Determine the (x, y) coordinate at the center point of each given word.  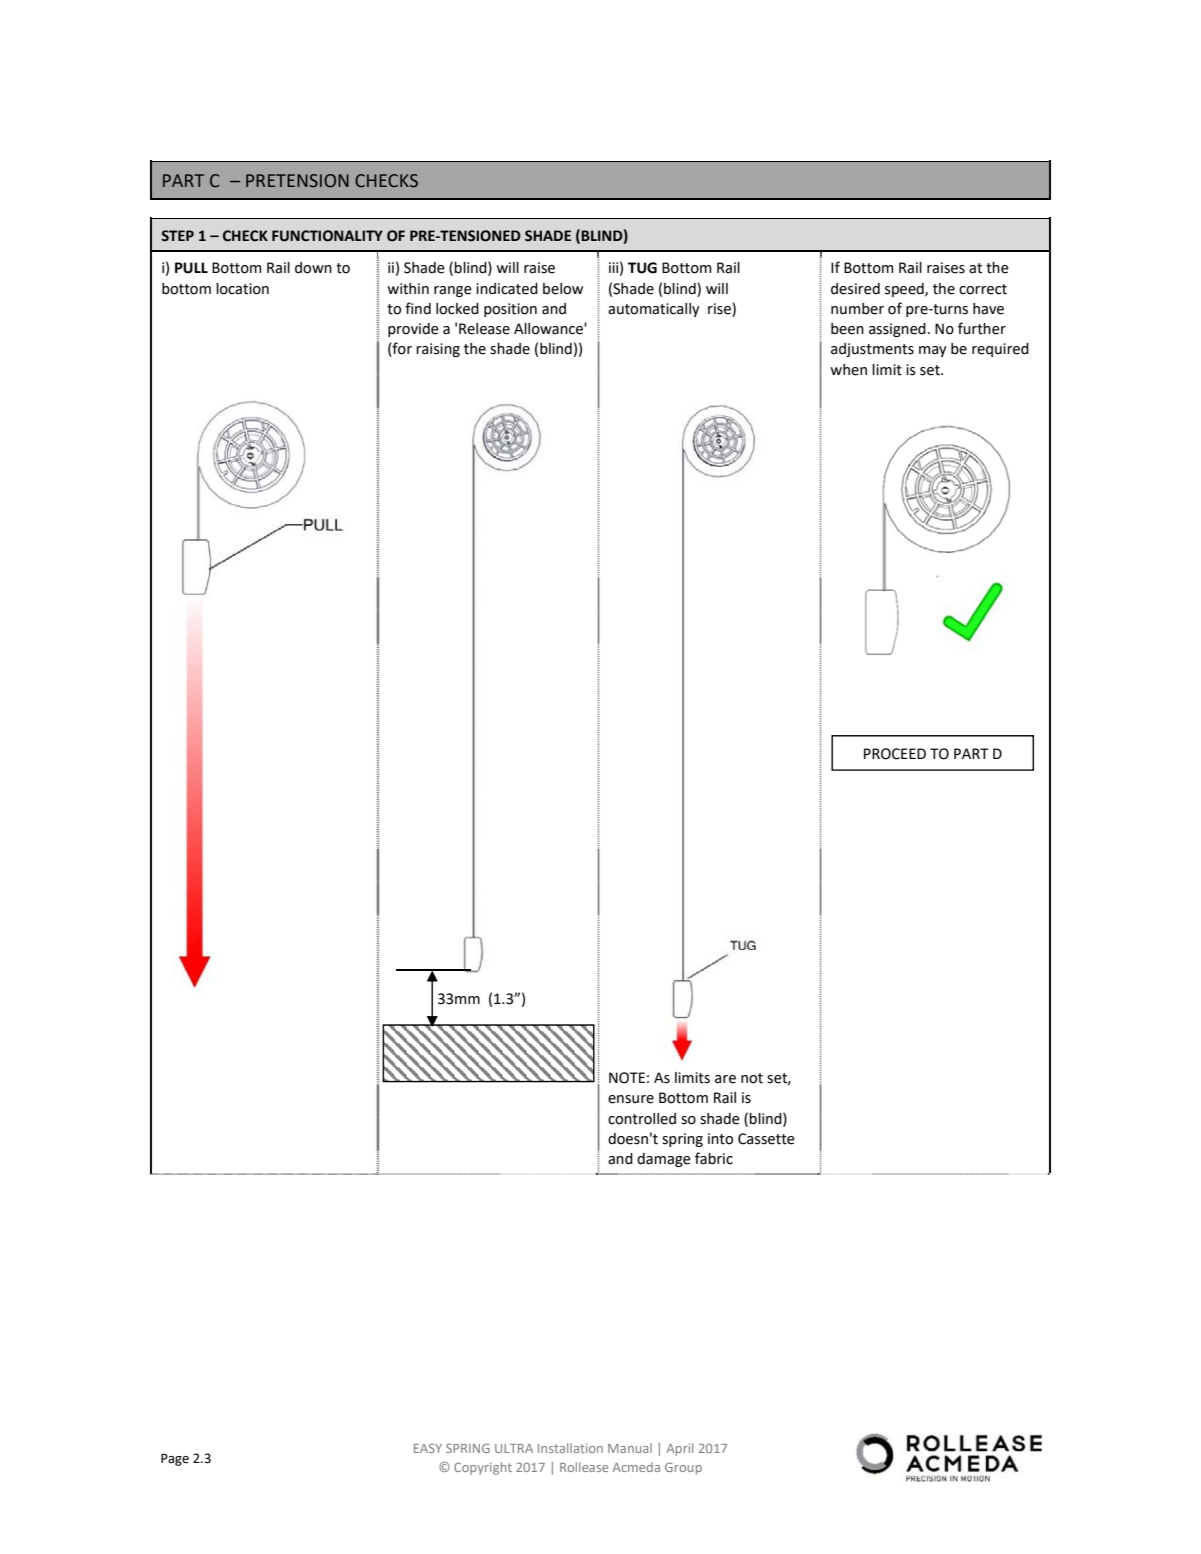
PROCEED (895, 754)
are (725, 1079)
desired (855, 289)
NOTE (627, 1078)
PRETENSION (297, 181)
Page (175, 1459)
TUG (642, 268)
